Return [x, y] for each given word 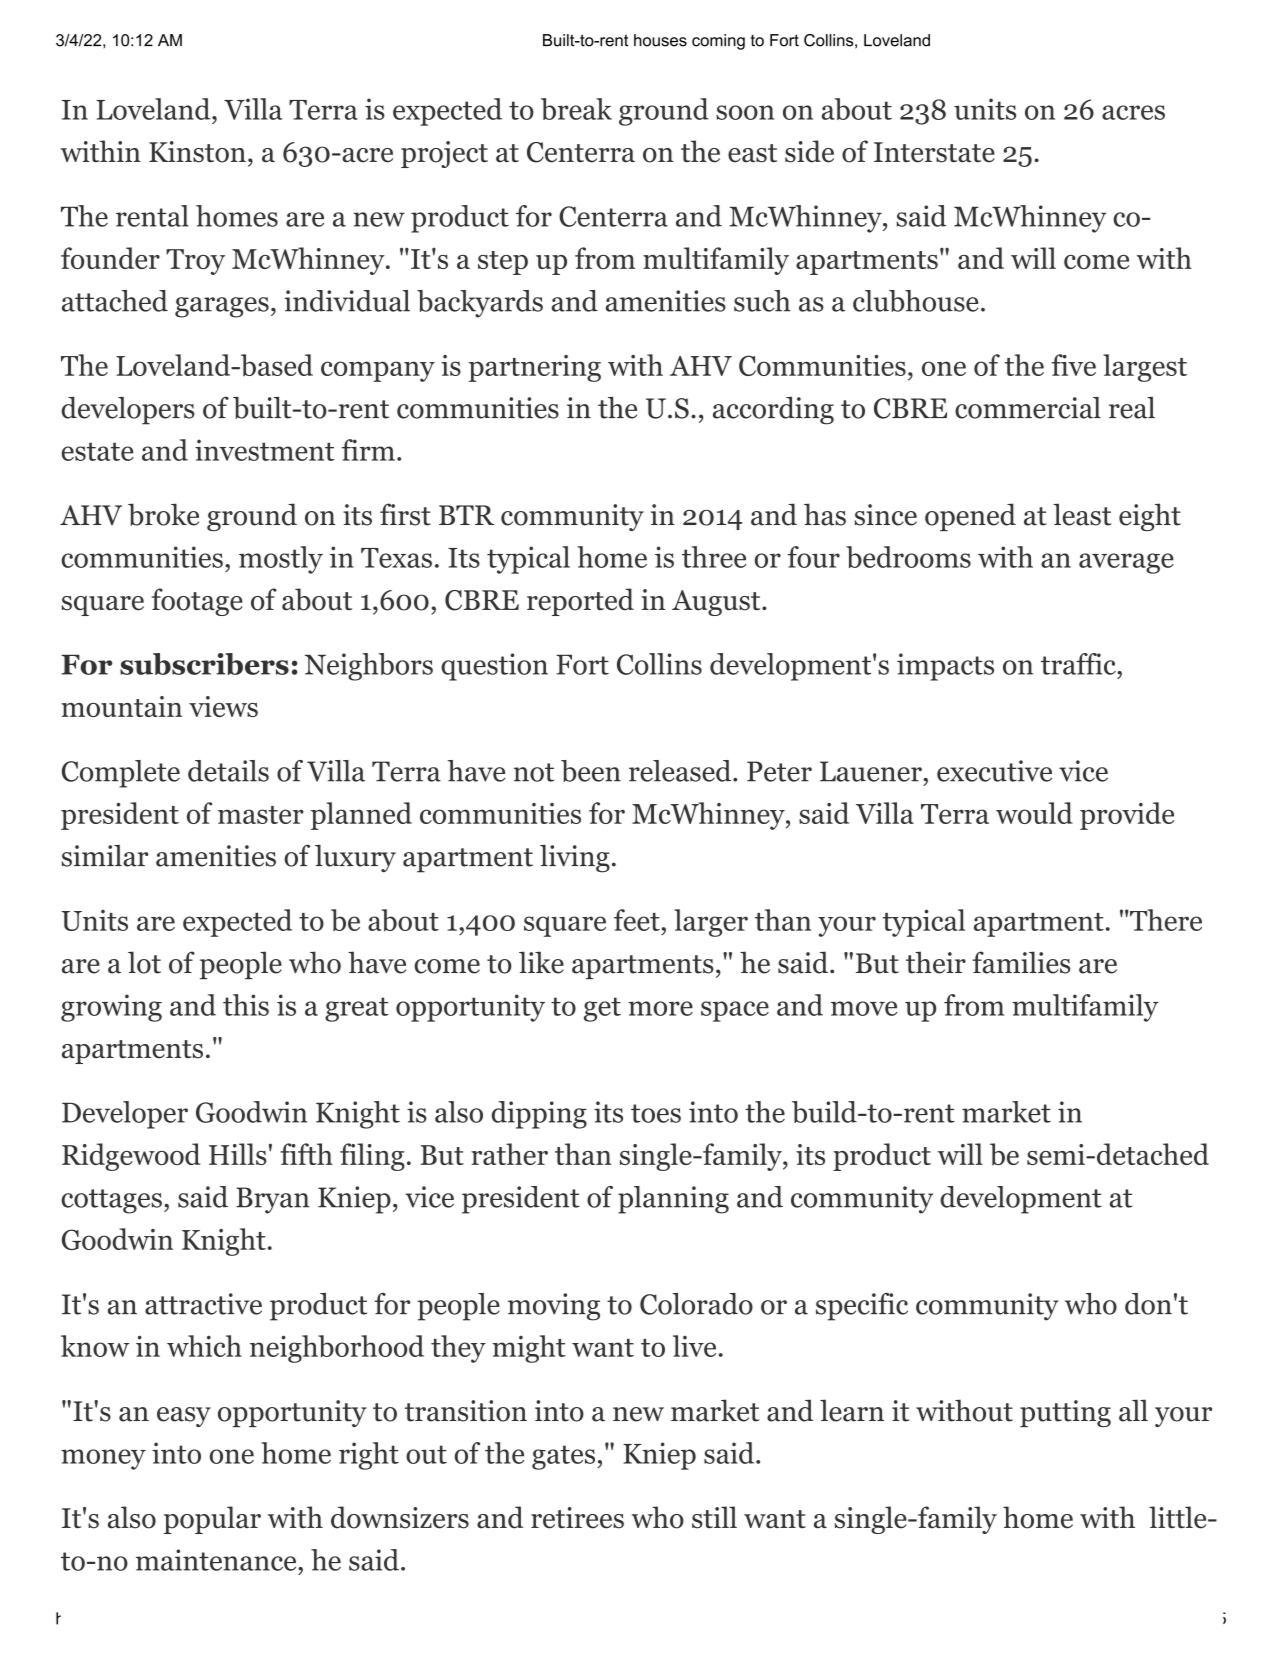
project [444, 154]
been [591, 771]
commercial [1028, 408]
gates [563, 1457]
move [864, 1008]
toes [656, 1113]
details [228, 771]
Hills [238, 1154]
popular [212, 1520]
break [576, 109]
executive [994, 771]
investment [265, 450]
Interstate [934, 152]
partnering [535, 368]
